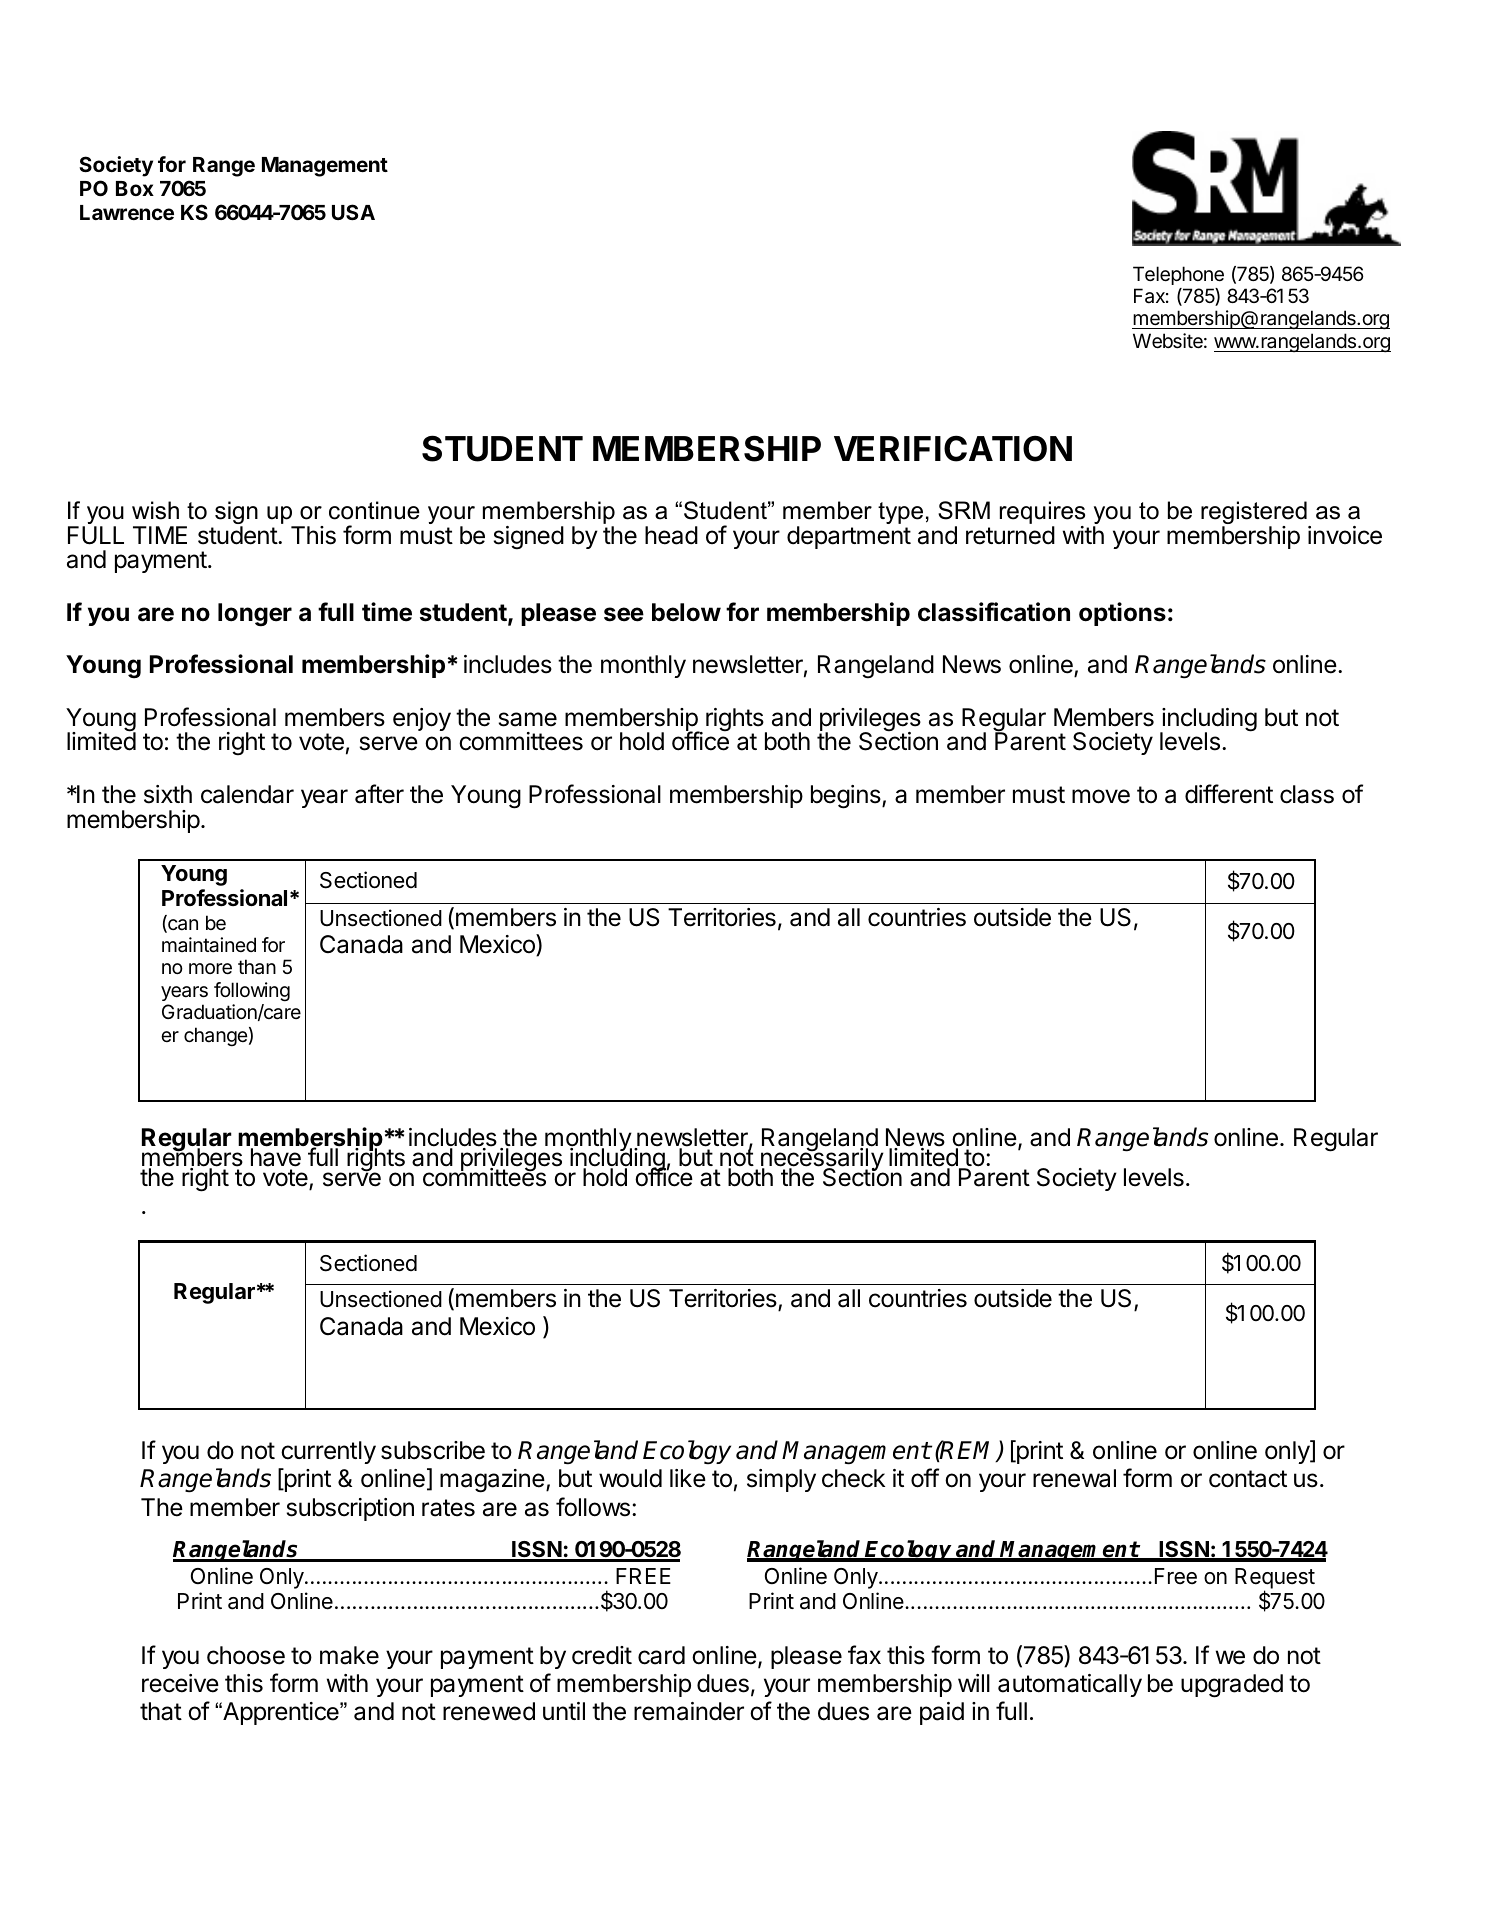 This image has height=1931, width=1492. What do you see at coordinates (1248, 1479) in the image?
I see `contact` at bounding box center [1248, 1479].
